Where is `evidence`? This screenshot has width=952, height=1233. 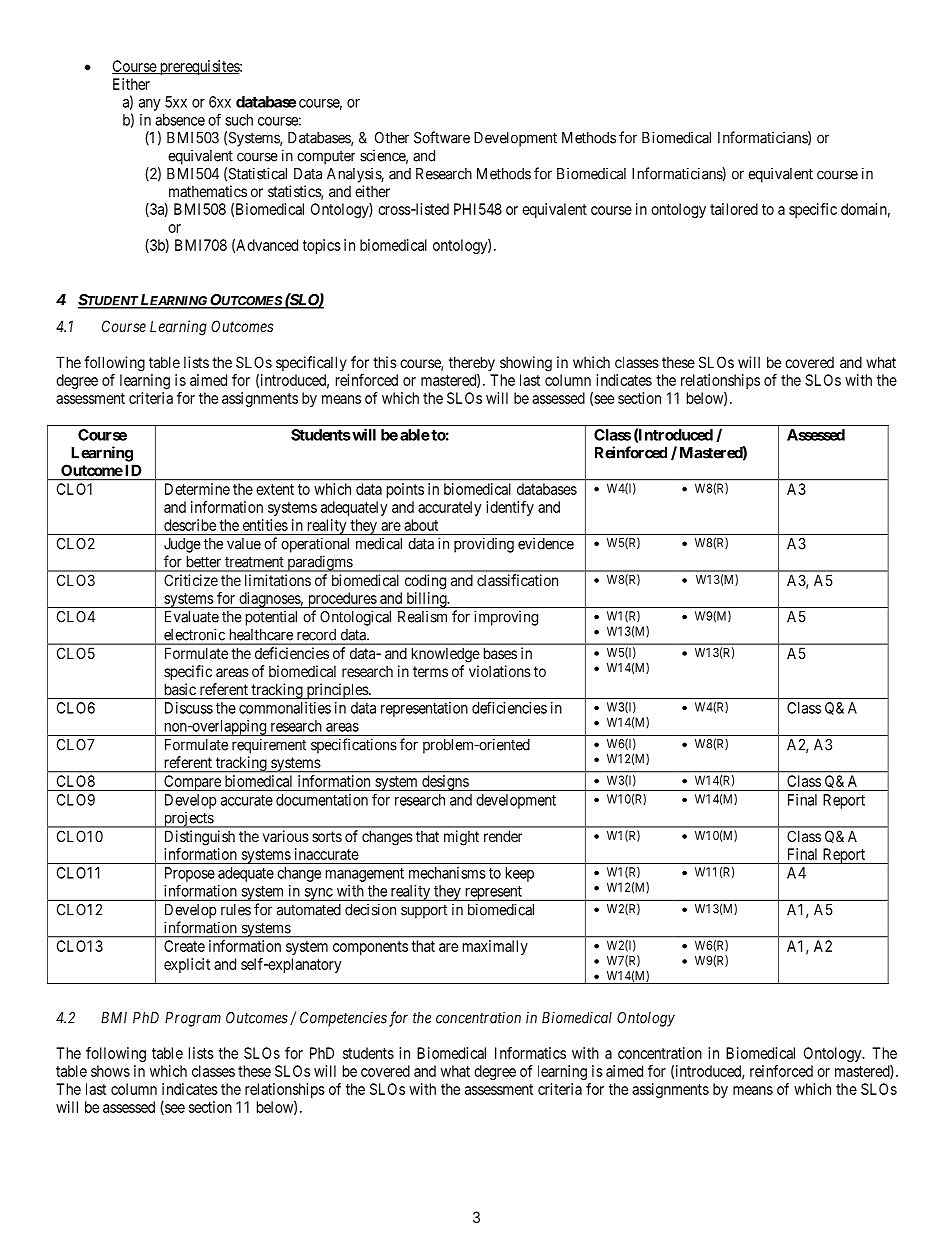 evidence is located at coordinates (546, 543).
